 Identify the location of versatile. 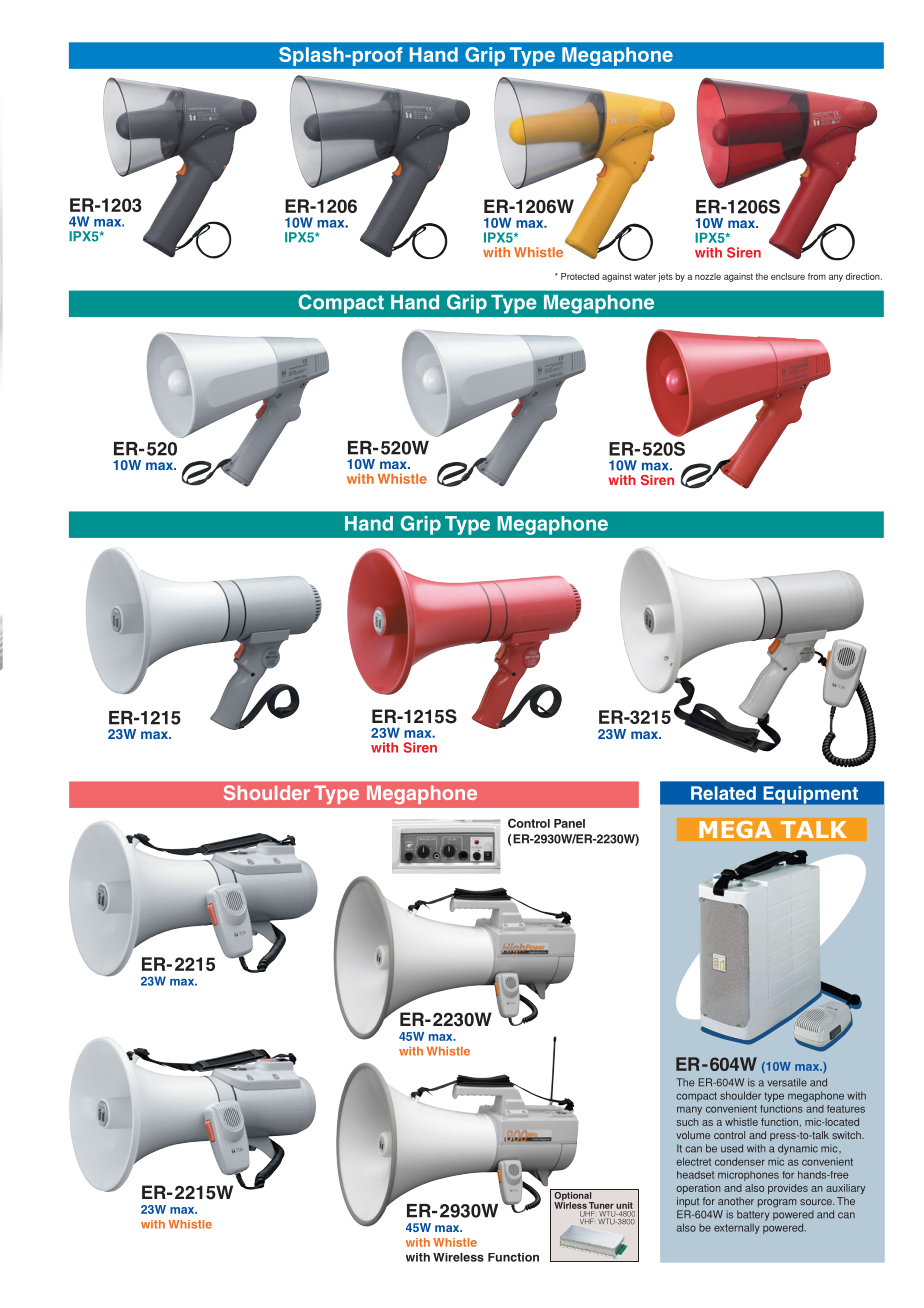
(787, 1082).
